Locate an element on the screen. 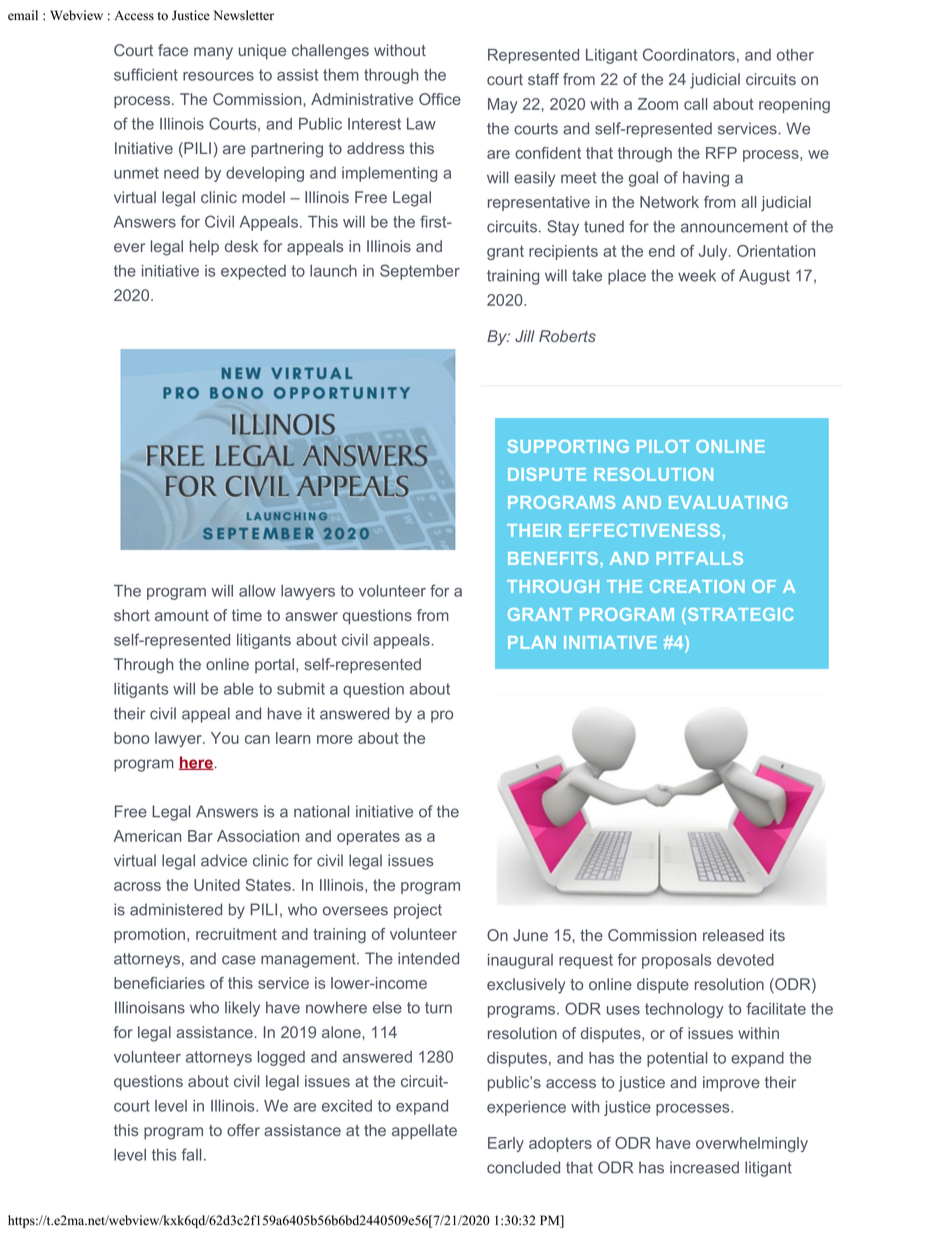  operates is located at coordinates (368, 838).
